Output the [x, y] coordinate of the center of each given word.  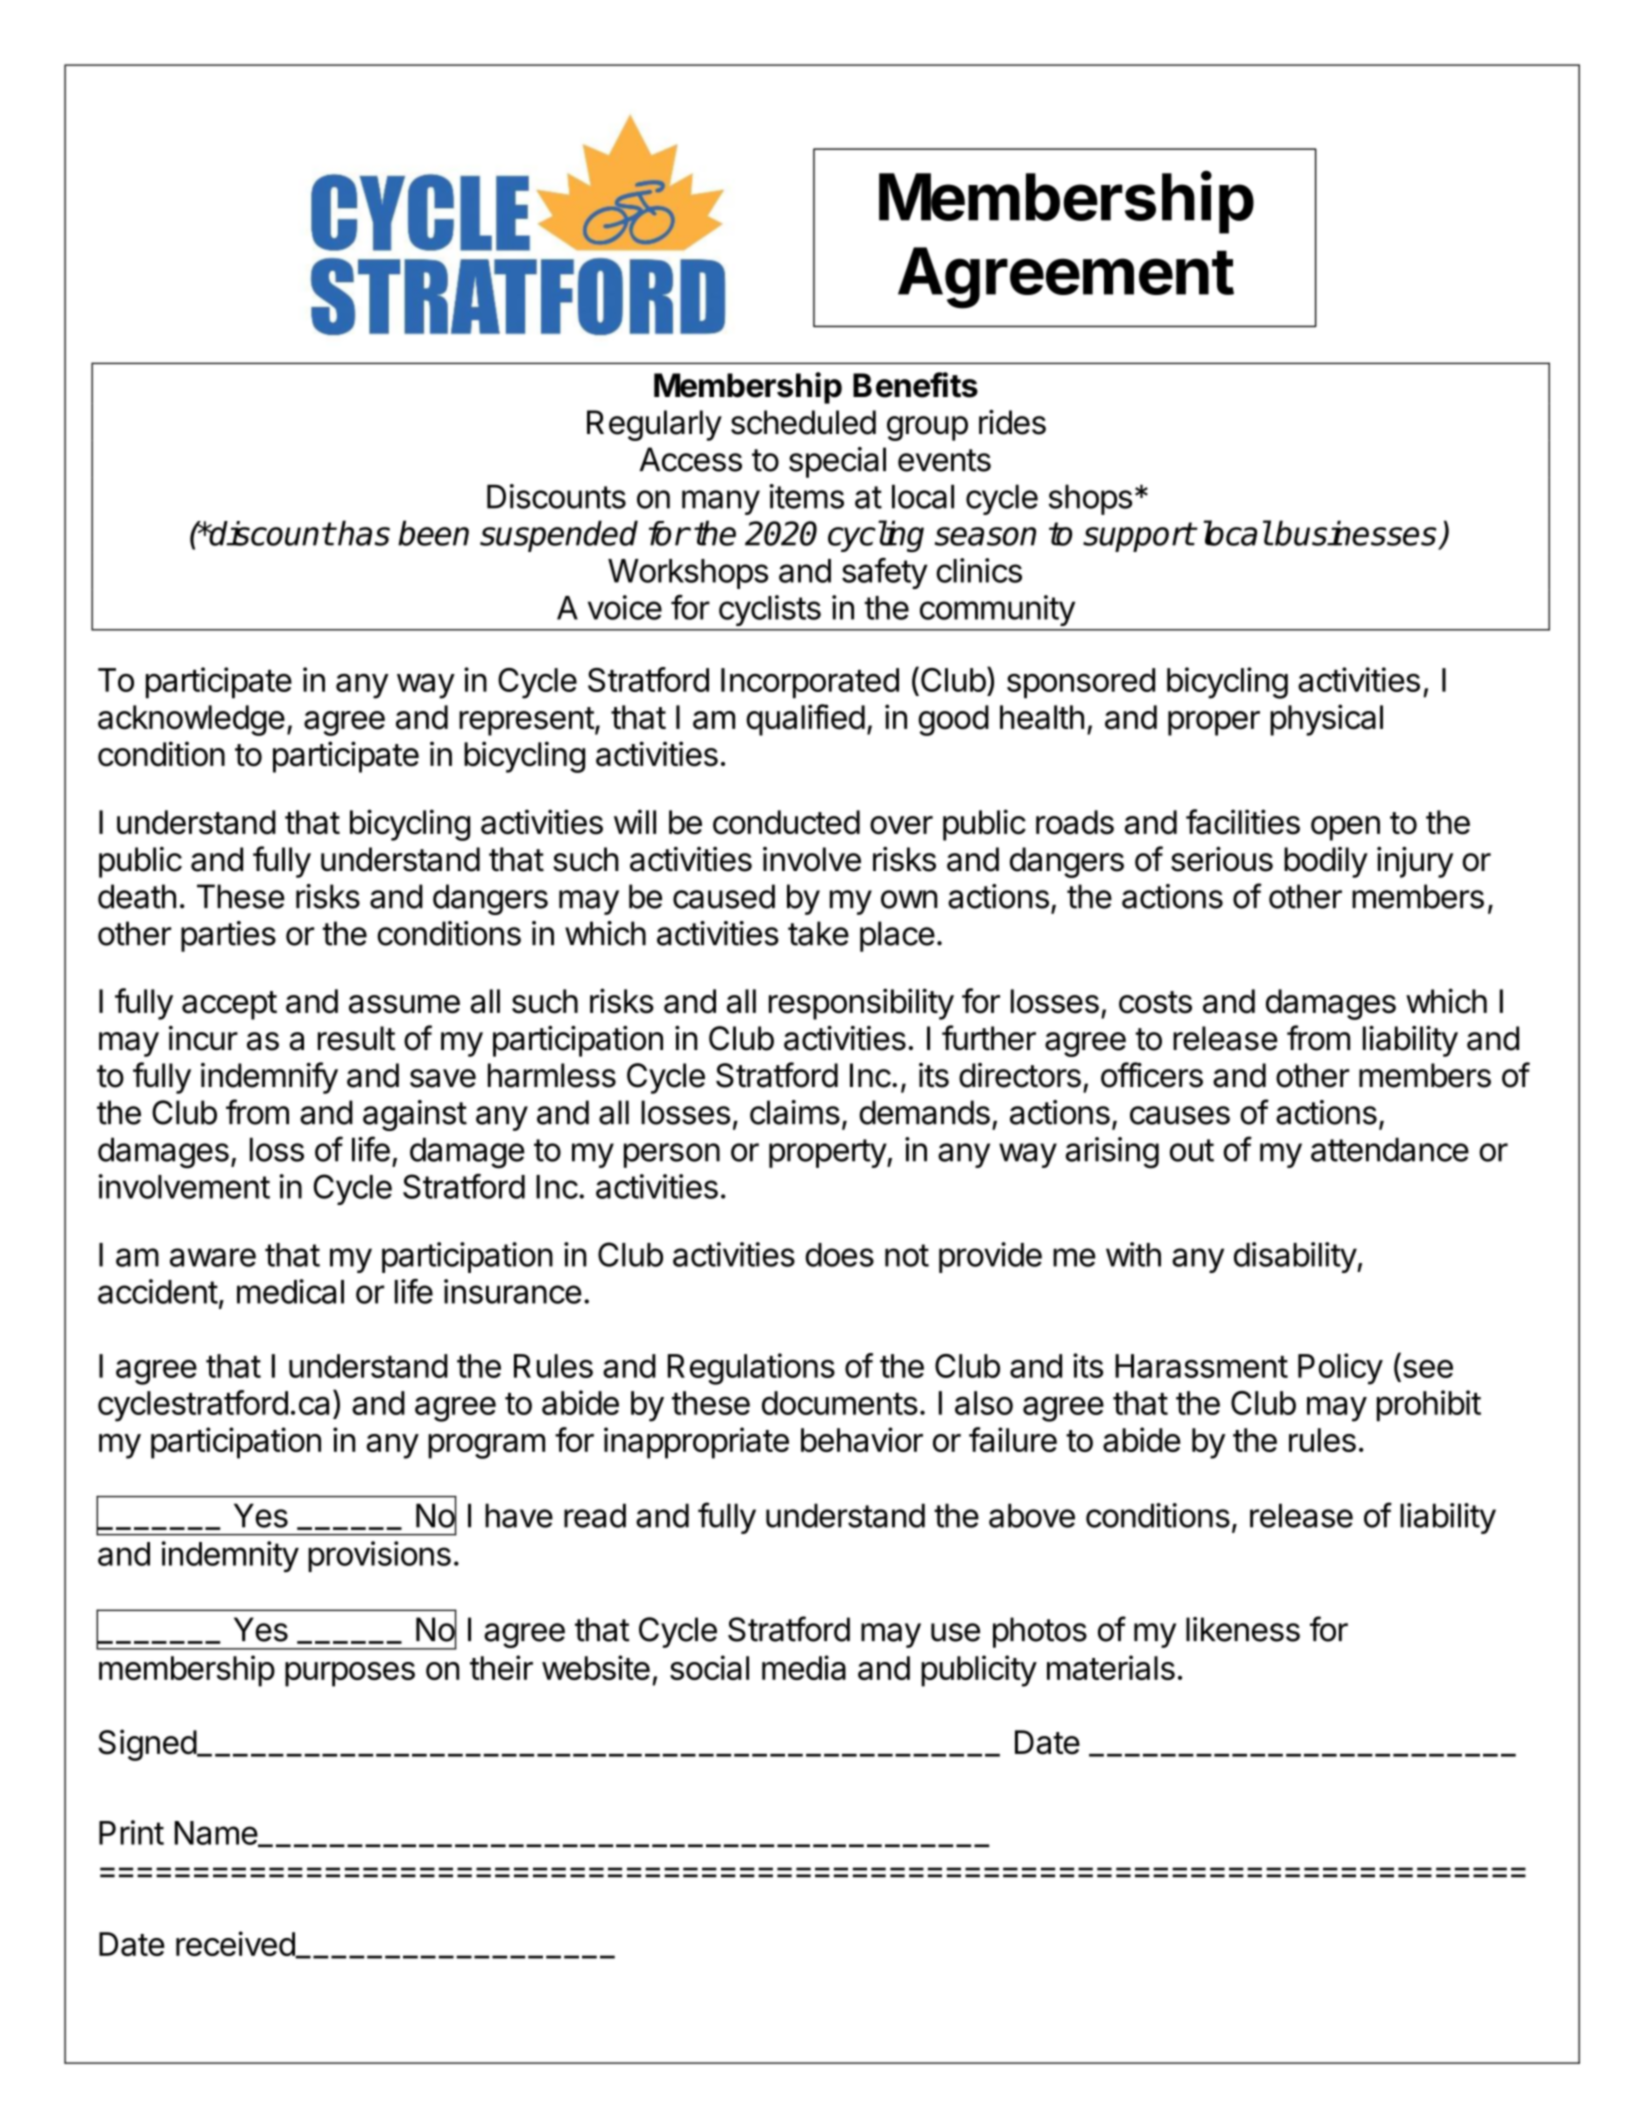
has [363, 533]
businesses [1356, 533]
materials [1111, 1667]
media [804, 1667]
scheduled [803, 422]
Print [131, 1832]
